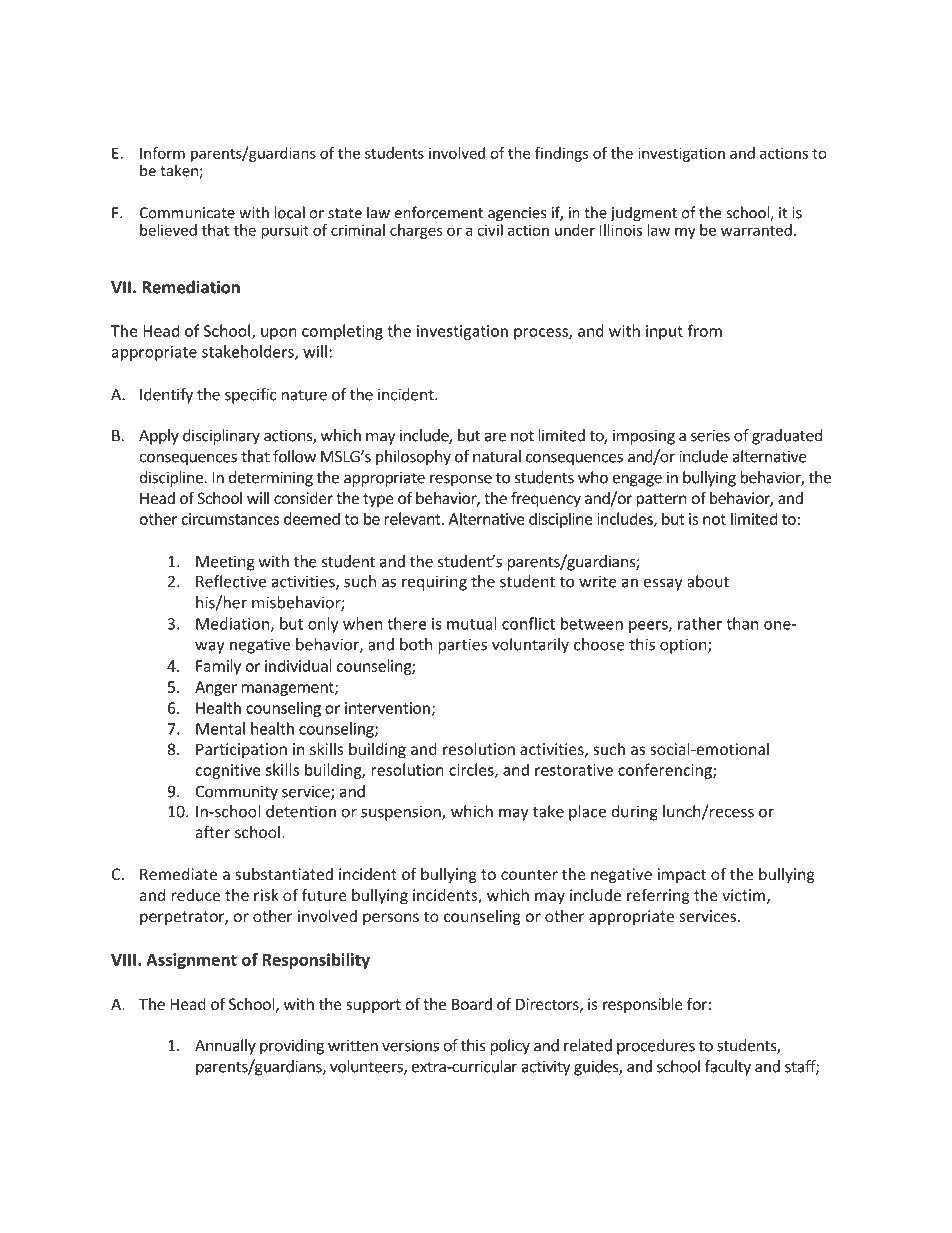 The image size is (952, 1233). Describe the element at coordinates (410, 1045) in the page. I see `versions` at that location.
